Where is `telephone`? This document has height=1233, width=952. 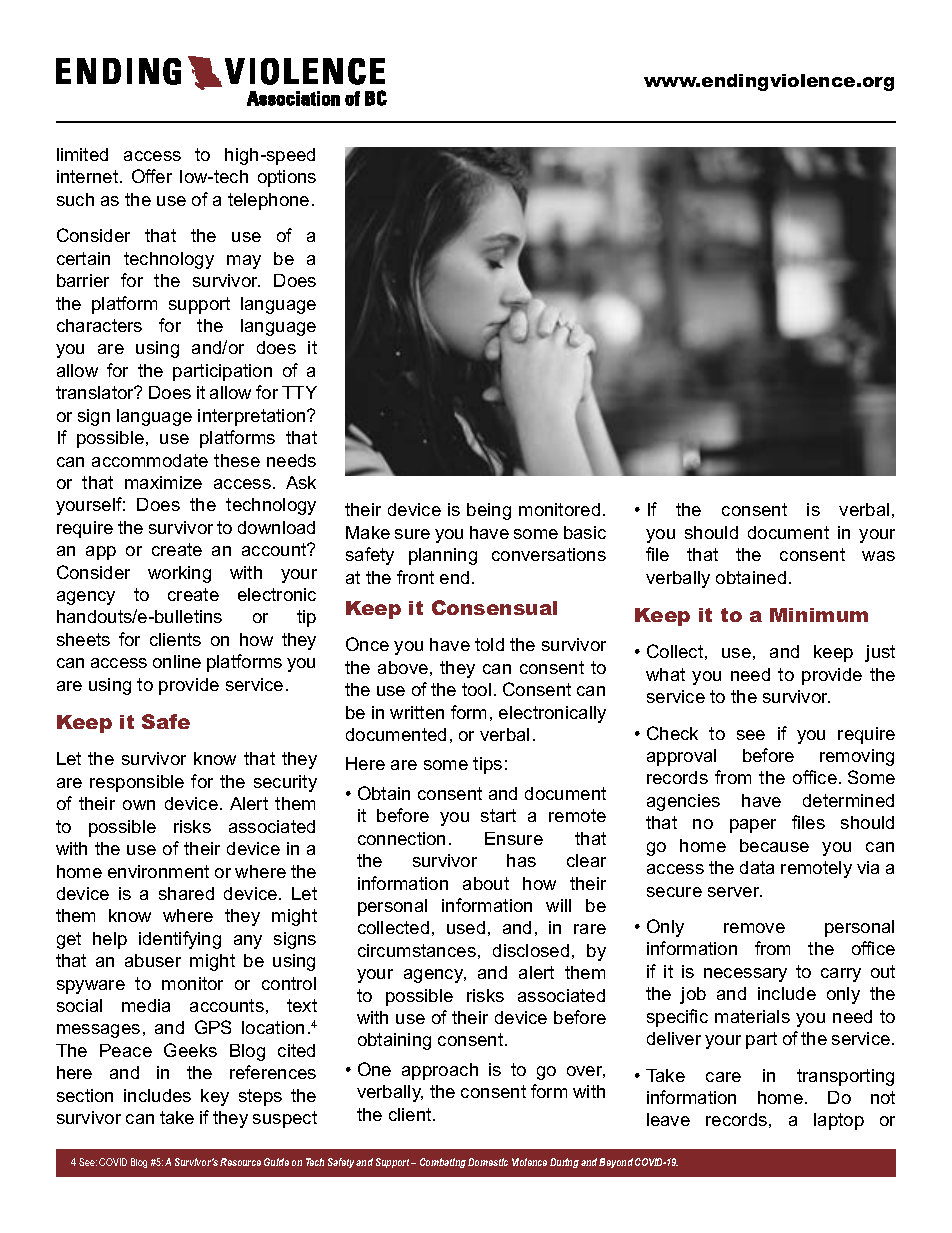
telephone is located at coordinates (268, 201).
